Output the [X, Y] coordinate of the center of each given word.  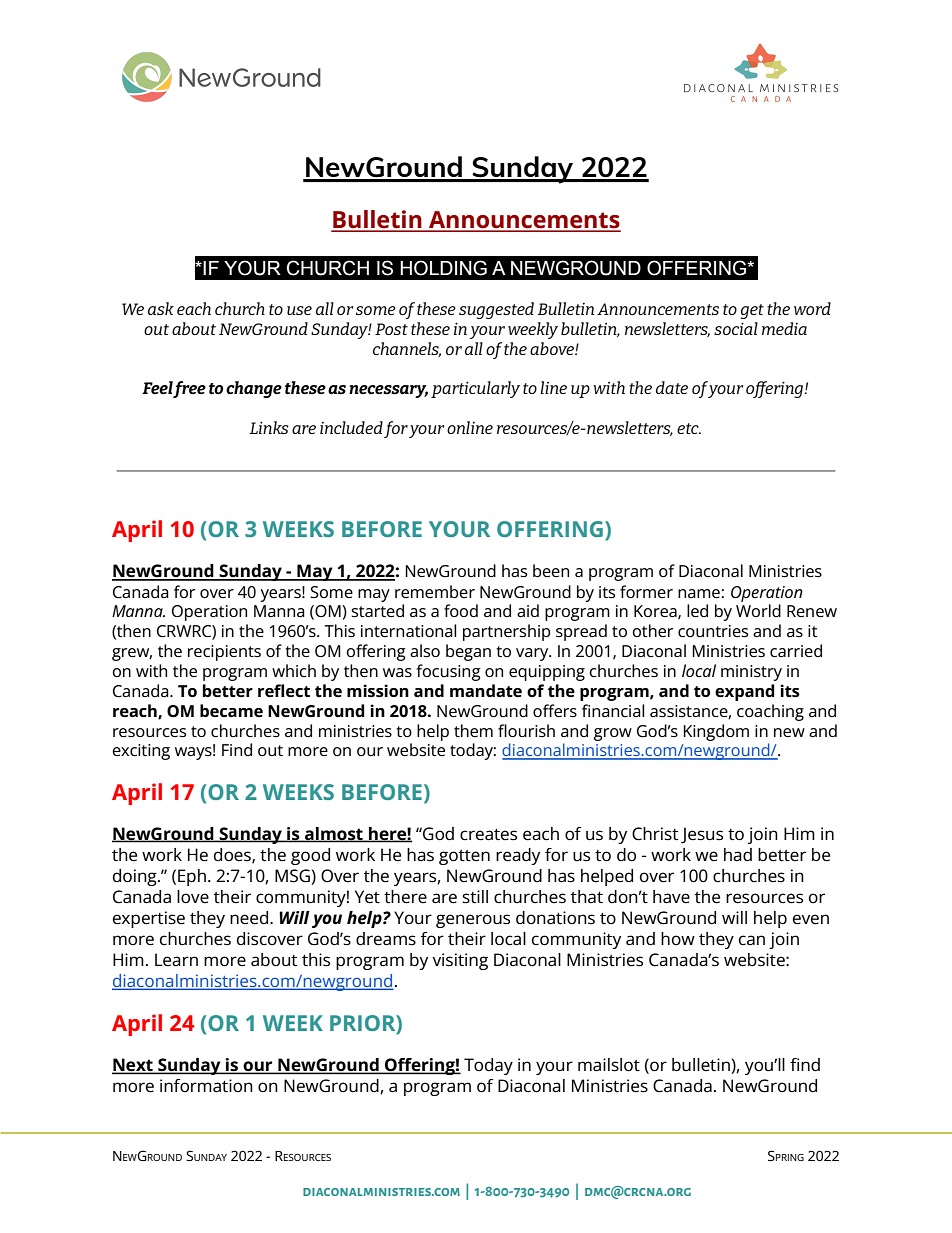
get [752, 311]
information [206, 1086]
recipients [224, 653]
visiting [460, 961]
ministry [751, 673]
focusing [449, 672]
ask [161, 308]
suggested [496, 310]
